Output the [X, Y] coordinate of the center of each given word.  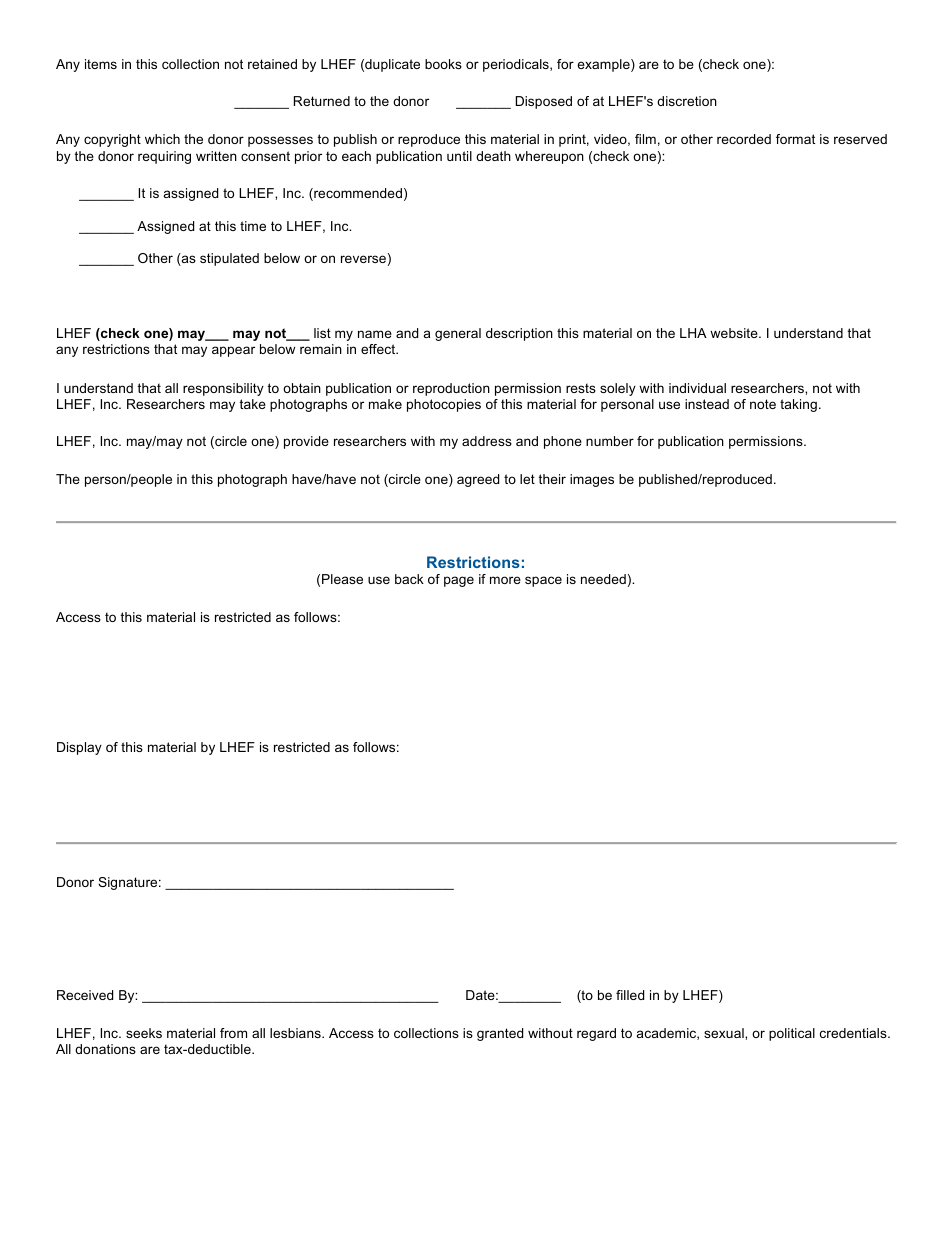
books [443, 64]
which [162, 139]
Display [79, 748]
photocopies [444, 405]
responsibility [223, 389]
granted [500, 1034]
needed [603, 579]
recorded [744, 139]
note [763, 404]
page [459, 581]
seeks [144, 1033]
